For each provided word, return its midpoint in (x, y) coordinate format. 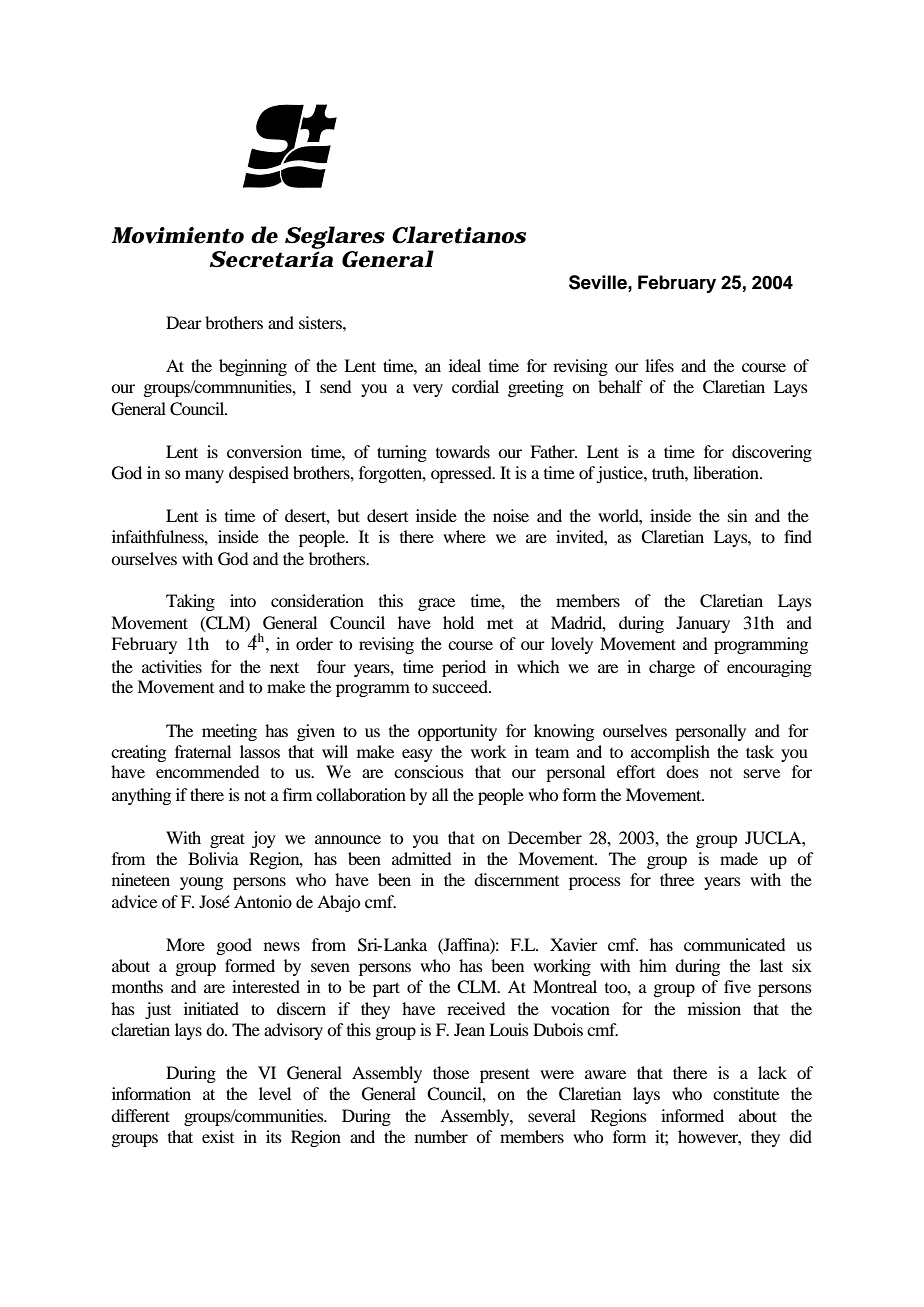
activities (172, 666)
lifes (659, 365)
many (204, 476)
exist (218, 1136)
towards (463, 451)
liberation (727, 472)
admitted (421, 858)
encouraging (769, 668)
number (441, 1136)
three (677, 879)
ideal (465, 365)
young (201, 883)
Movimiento (177, 235)
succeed (461, 686)
